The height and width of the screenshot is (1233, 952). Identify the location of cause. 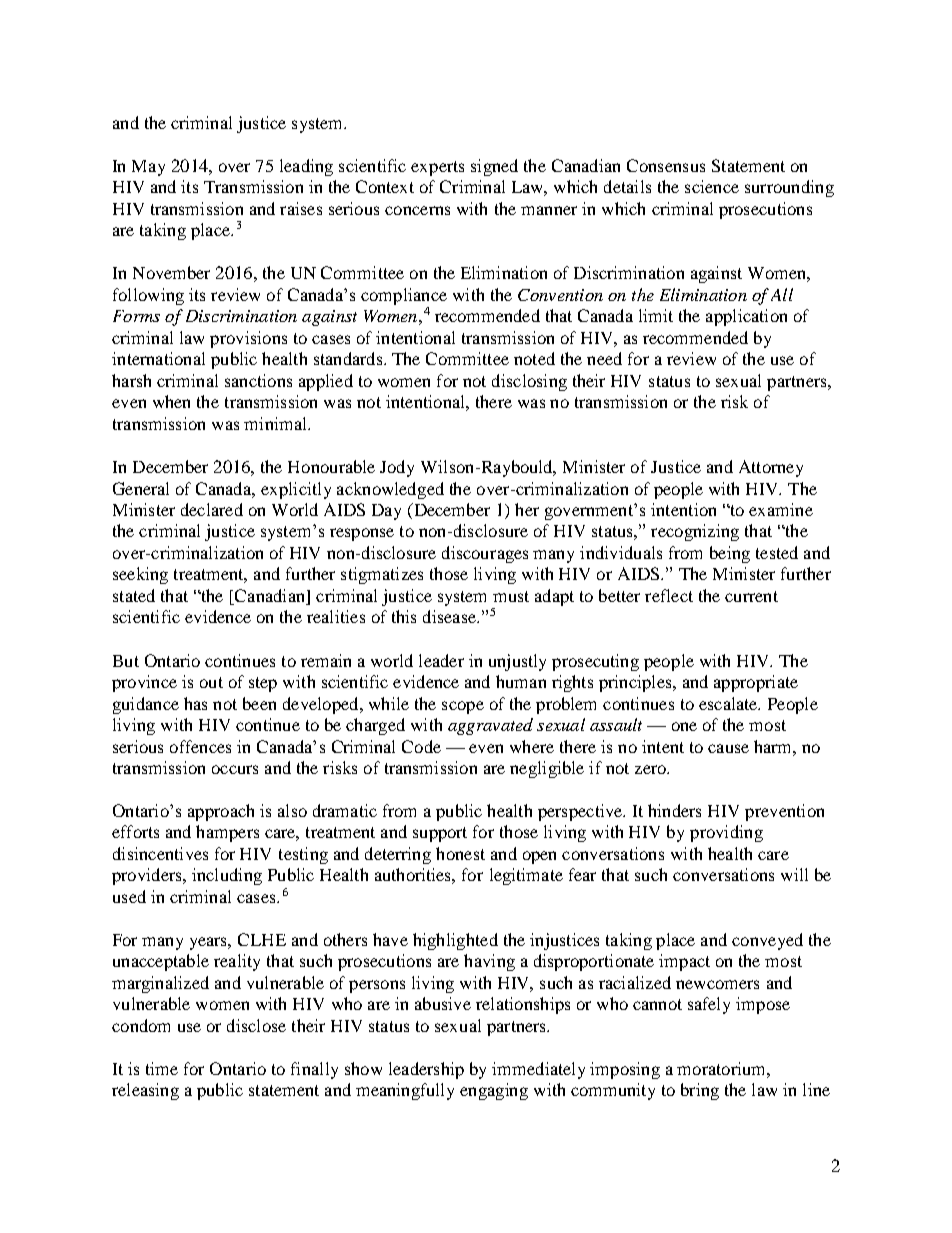
(728, 748).
